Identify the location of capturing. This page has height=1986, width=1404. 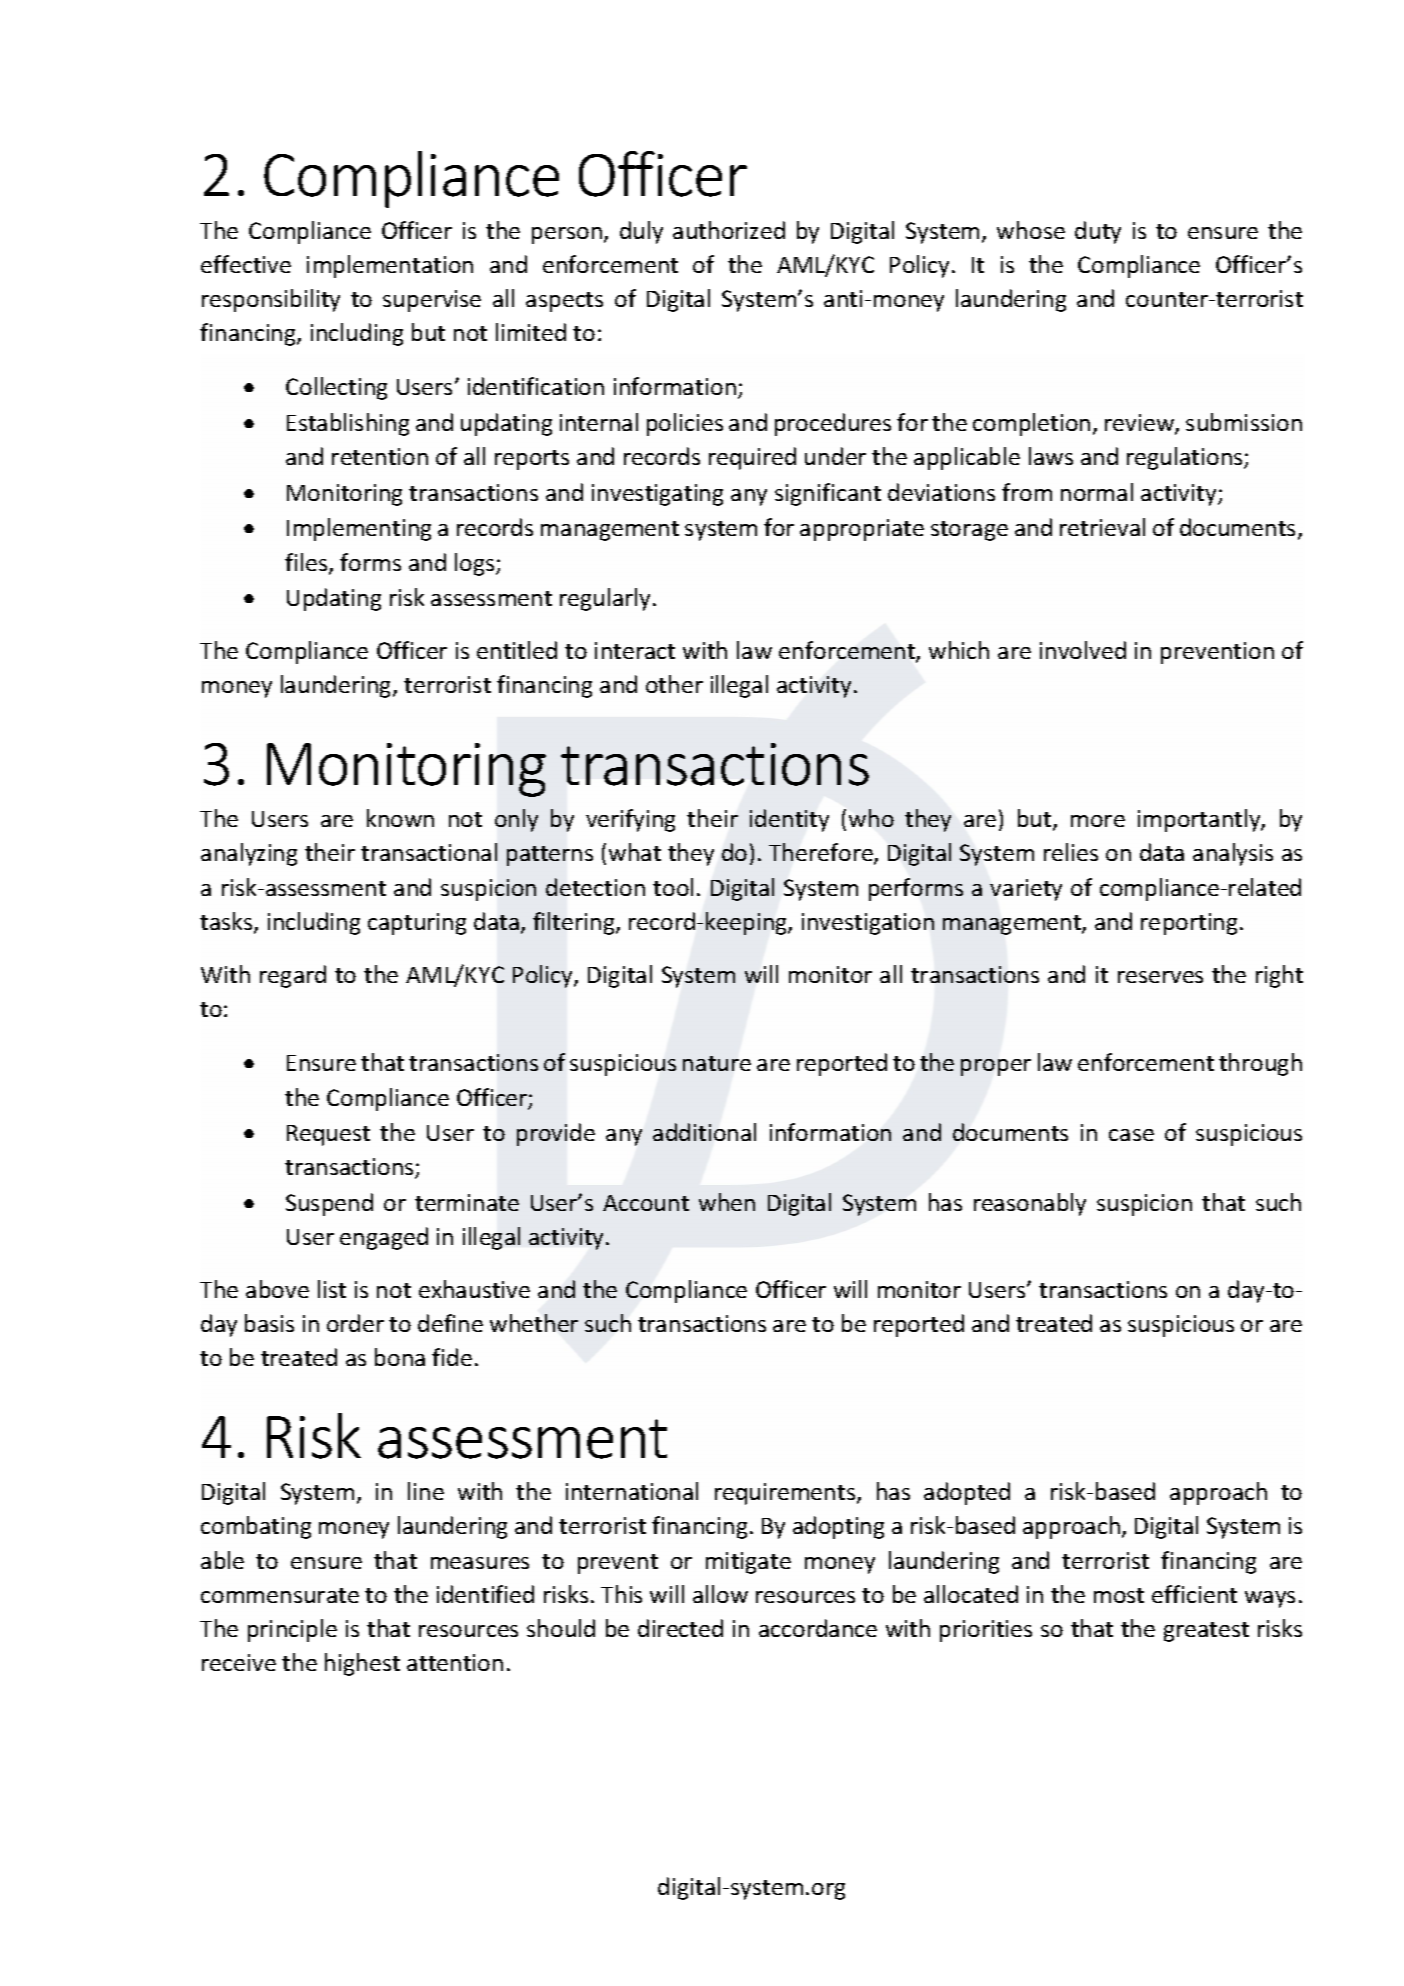
(417, 924).
